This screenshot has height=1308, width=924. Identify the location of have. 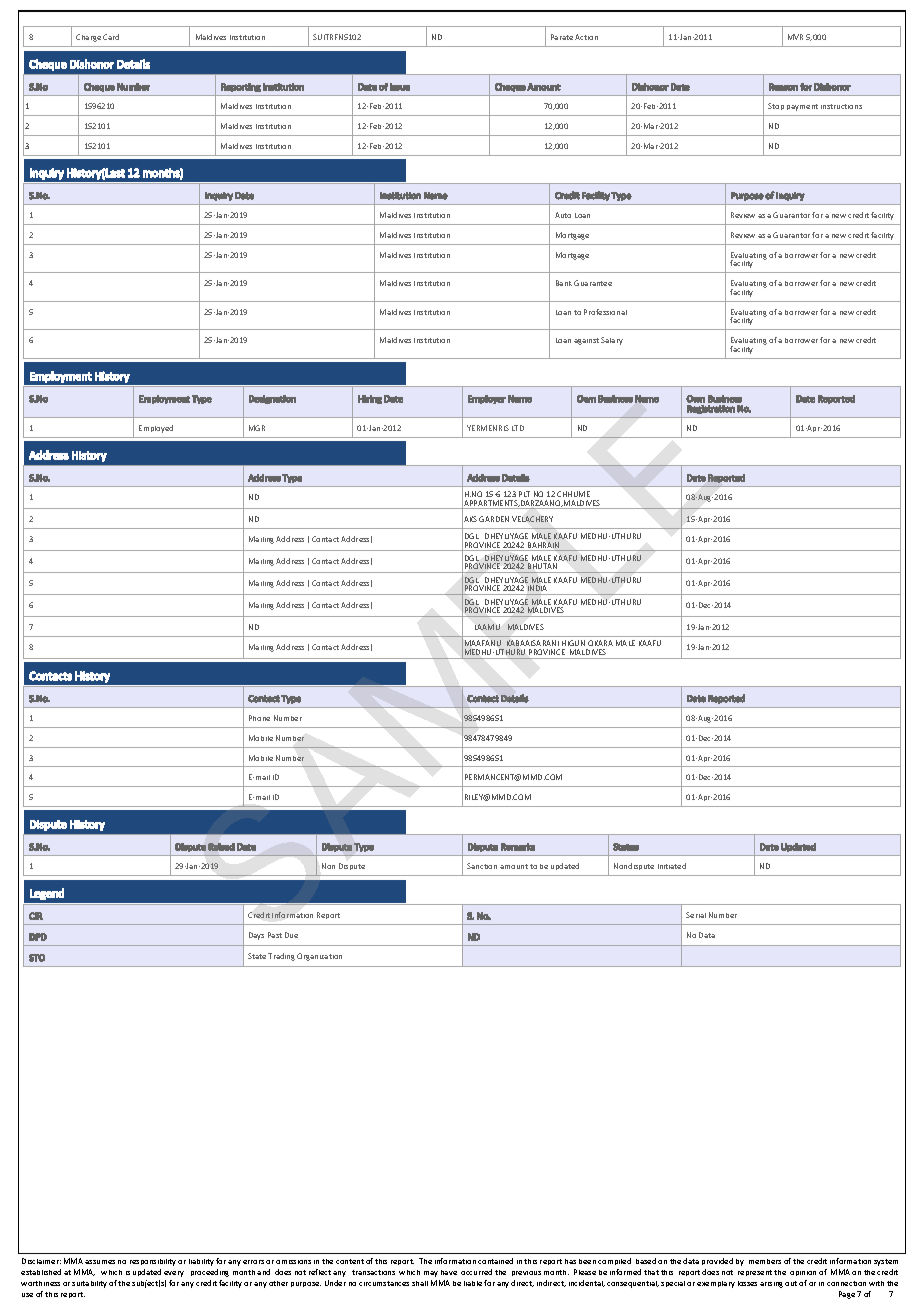
(449, 1272).
